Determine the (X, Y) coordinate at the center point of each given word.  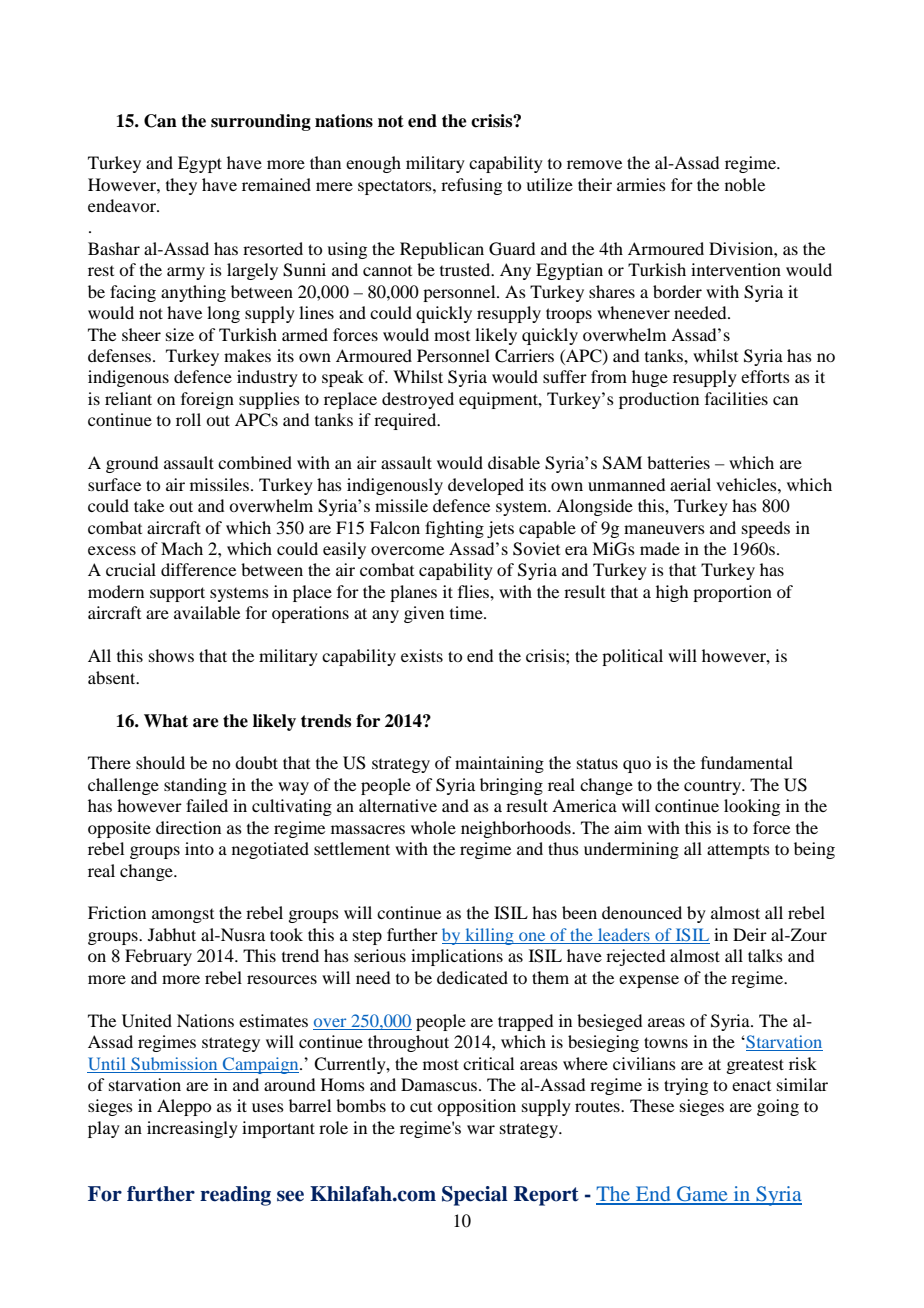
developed (486, 486)
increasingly (192, 1129)
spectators (396, 187)
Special (475, 1196)
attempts (738, 851)
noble (745, 184)
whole (433, 827)
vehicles (747, 484)
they (181, 186)
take (149, 505)
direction (188, 827)
